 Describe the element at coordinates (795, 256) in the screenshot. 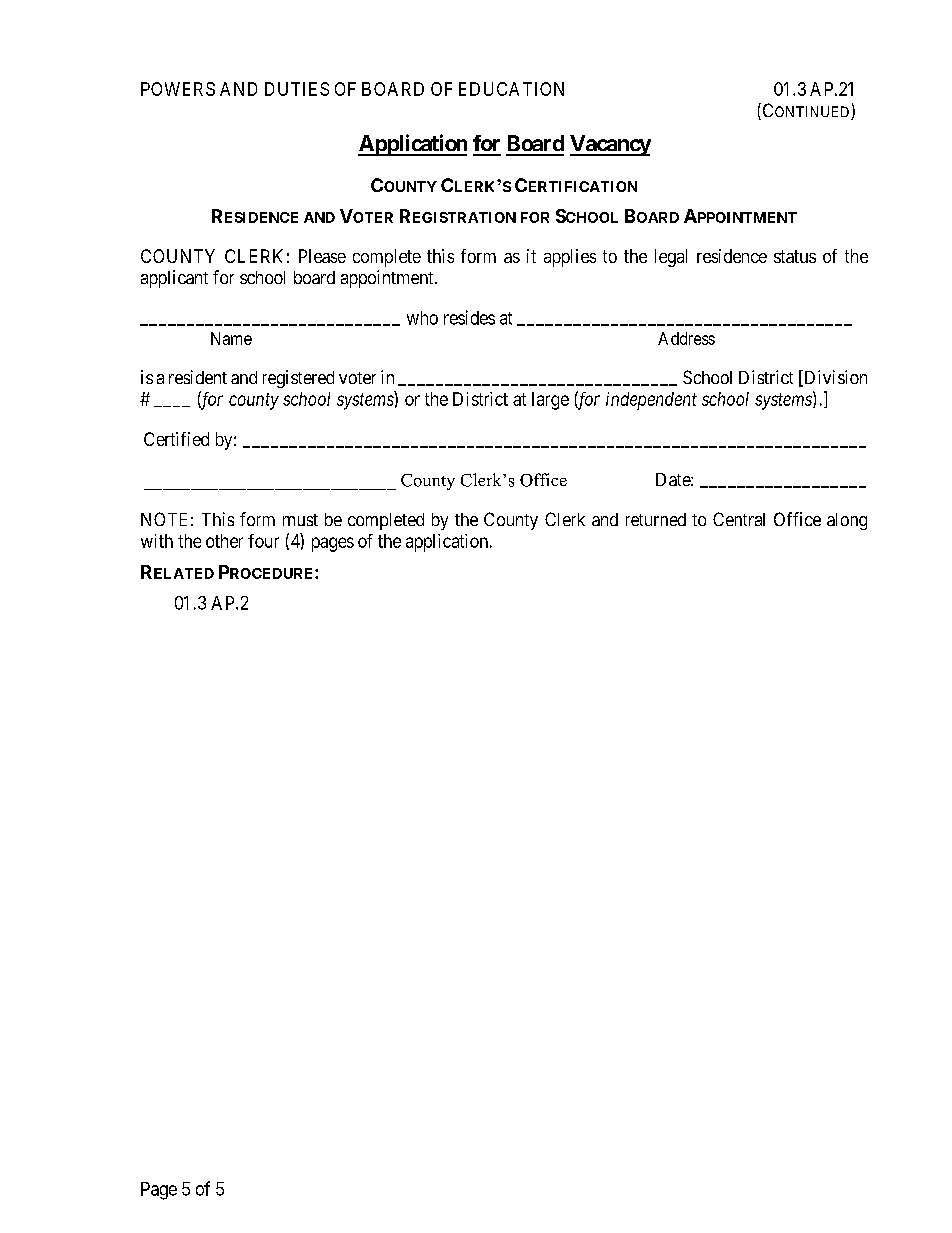

I see `status` at that location.
